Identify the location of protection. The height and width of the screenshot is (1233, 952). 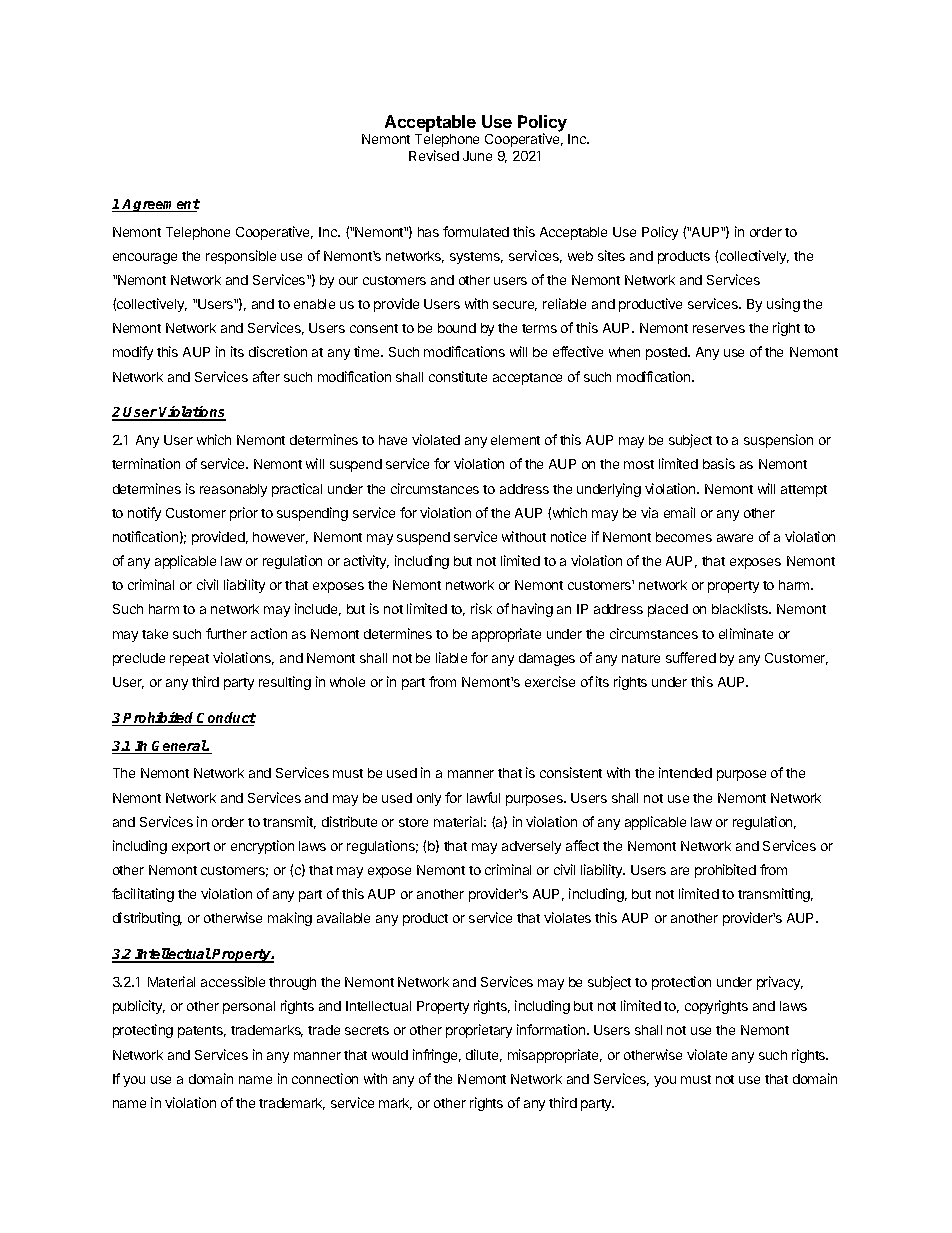
(681, 983).
